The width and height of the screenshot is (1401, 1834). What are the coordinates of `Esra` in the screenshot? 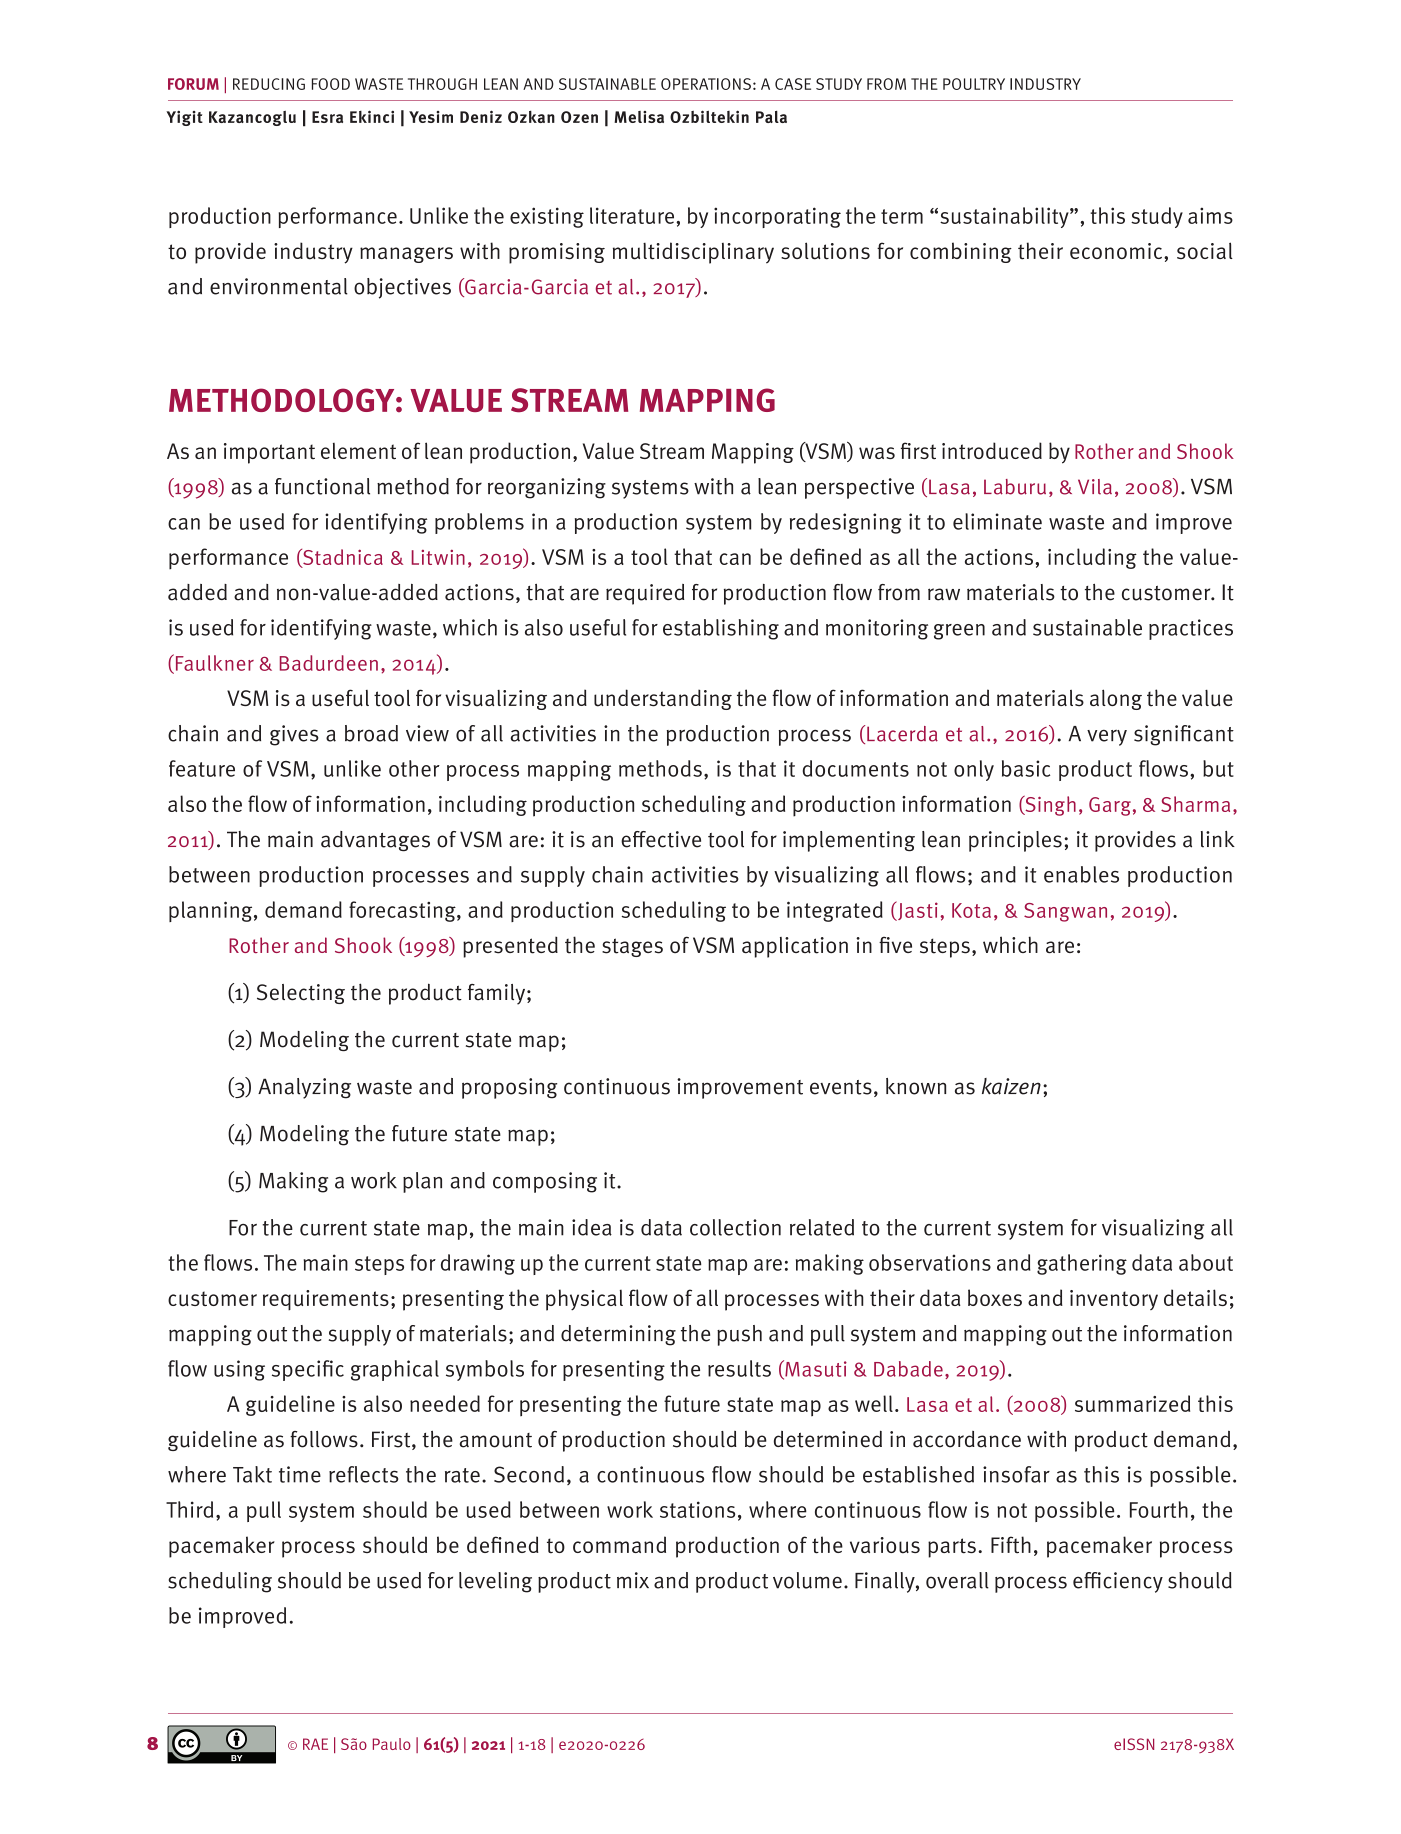 It's located at (327, 117).
